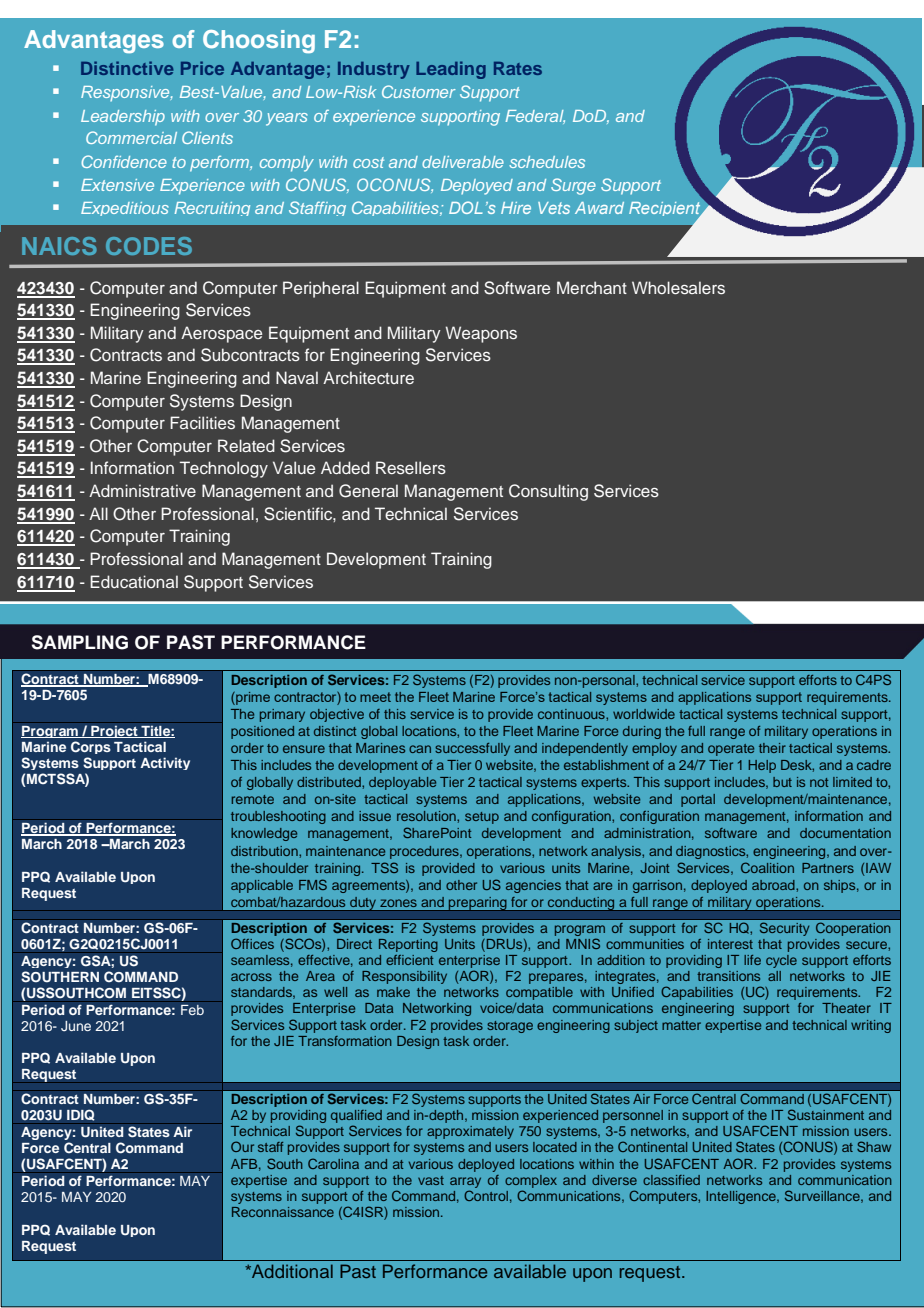  Describe the element at coordinates (478, 904) in the screenshot. I see `preparing` at that location.
